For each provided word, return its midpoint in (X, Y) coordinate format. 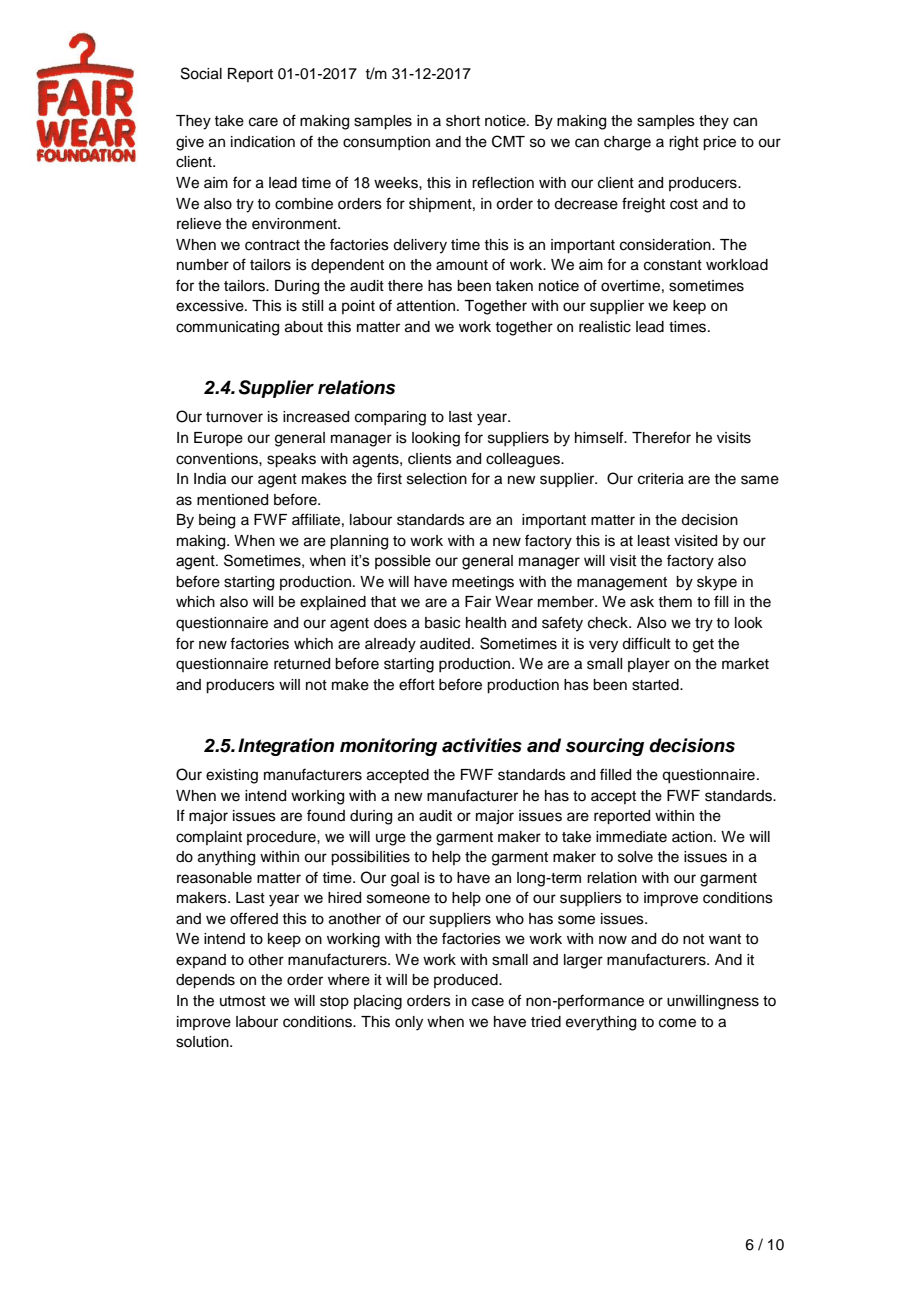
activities (482, 745)
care (263, 122)
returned (302, 664)
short (463, 121)
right (684, 143)
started (656, 685)
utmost (243, 1001)
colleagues (524, 460)
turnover (234, 417)
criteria (661, 479)
